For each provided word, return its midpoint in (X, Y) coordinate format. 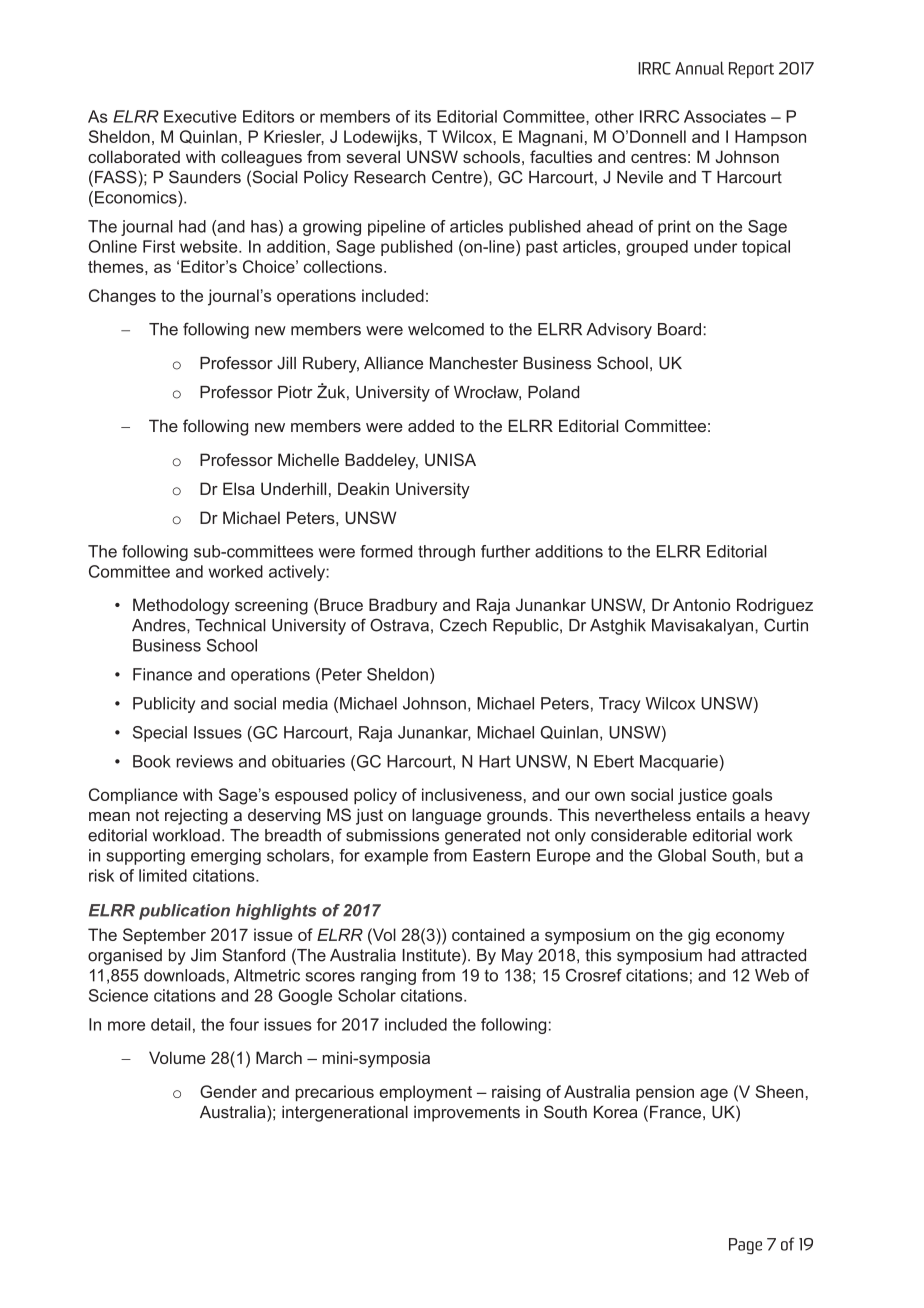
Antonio (702, 604)
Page (745, 1246)
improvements (467, 1114)
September (164, 936)
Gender (228, 1091)
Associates (725, 116)
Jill (286, 363)
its (423, 116)
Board (679, 329)
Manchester (474, 363)
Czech (463, 625)
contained (488, 934)
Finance (162, 674)
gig (699, 936)
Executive (200, 116)
